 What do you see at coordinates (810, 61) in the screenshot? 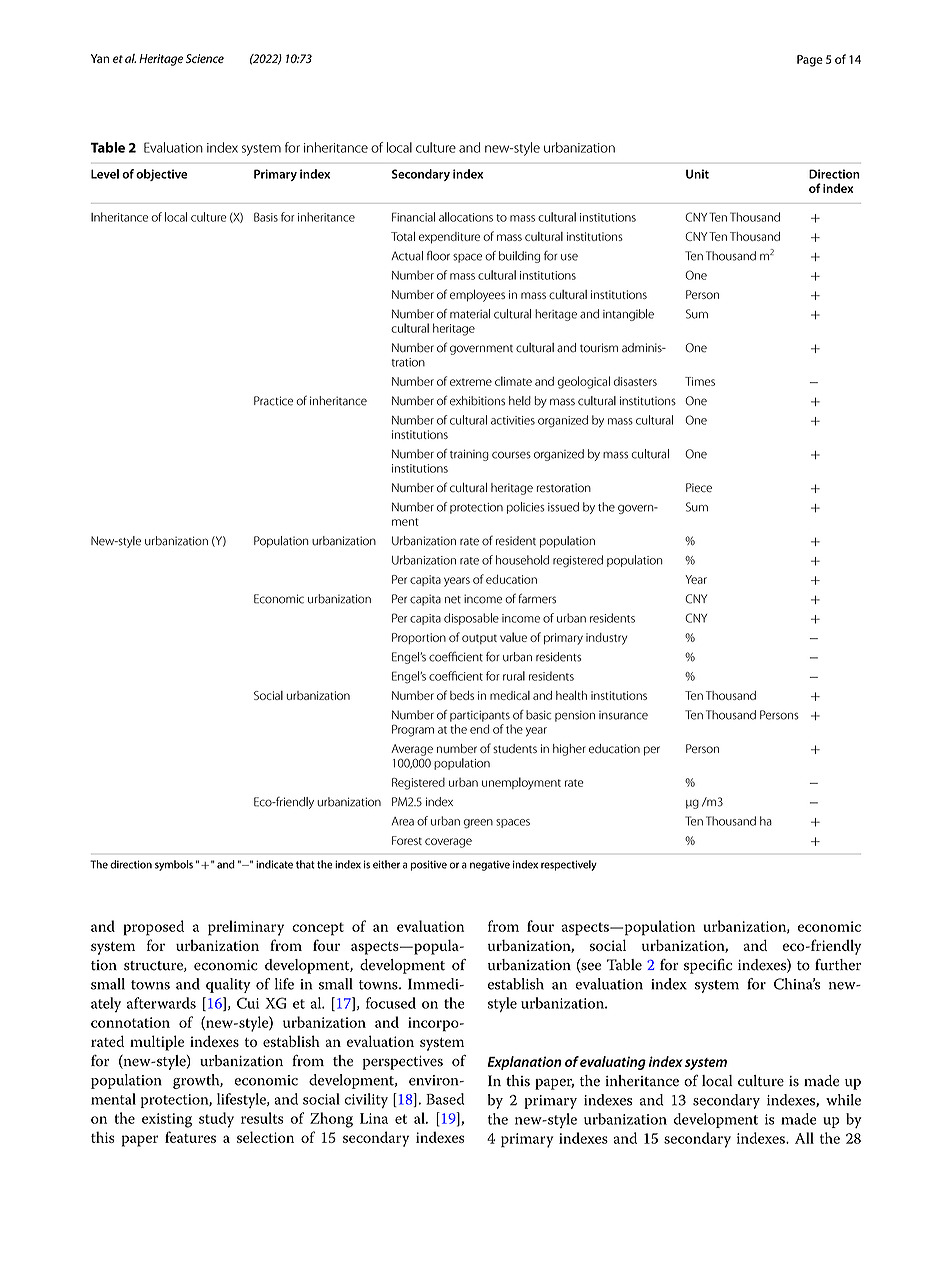
I see `Page` at bounding box center [810, 61].
